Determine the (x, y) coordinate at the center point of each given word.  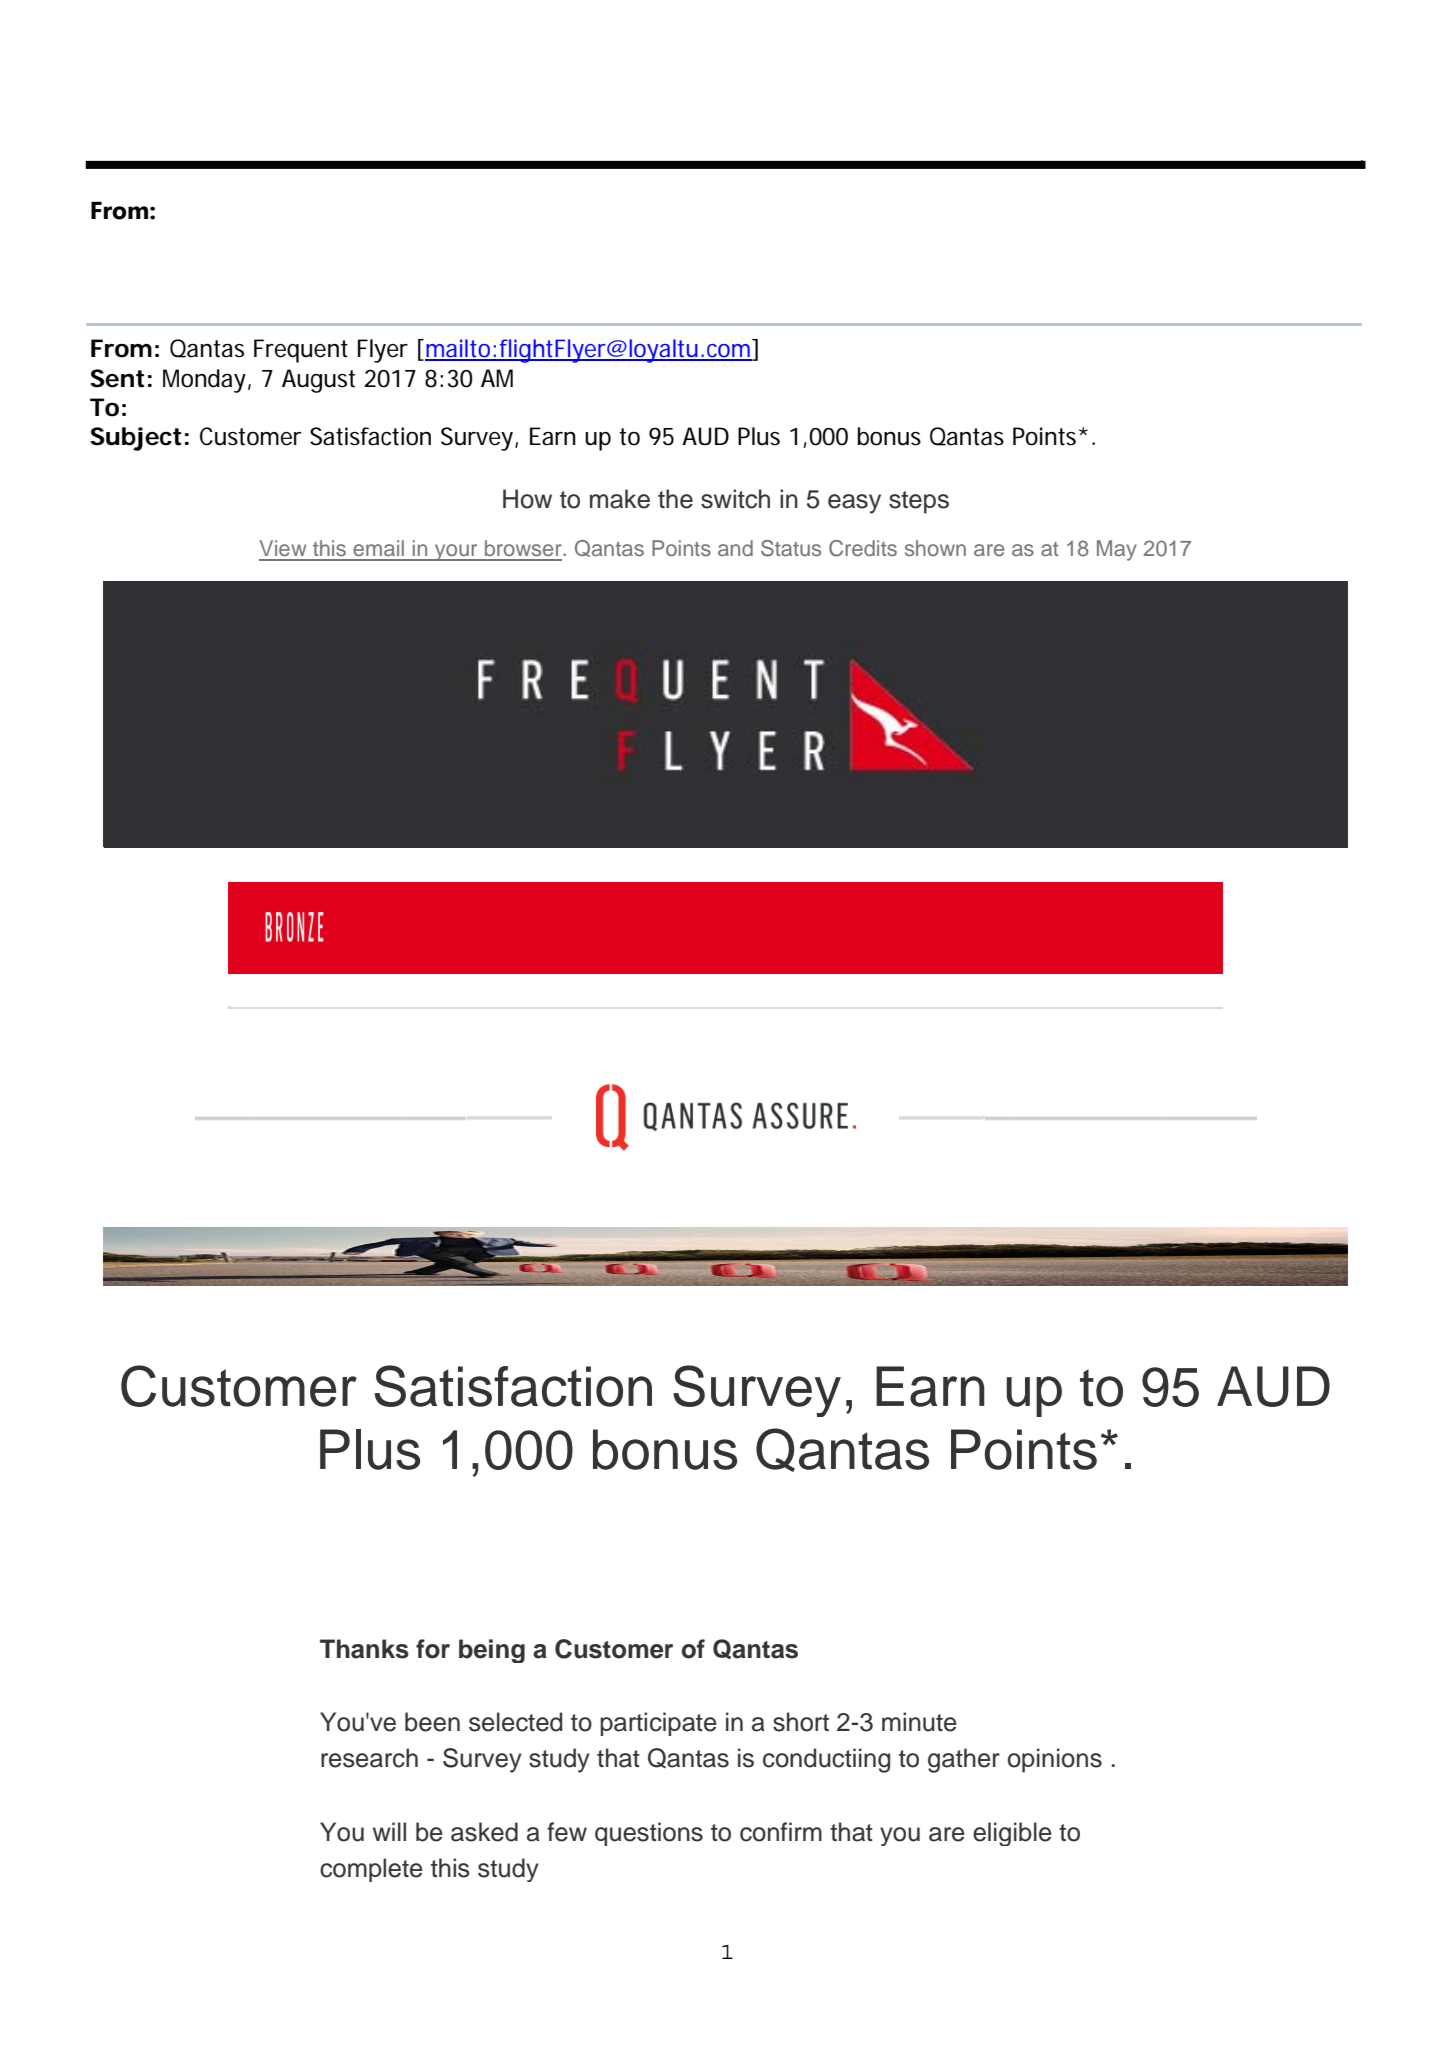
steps (919, 502)
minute (919, 1722)
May (1117, 550)
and (735, 548)
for (433, 1649)
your (456, 552)
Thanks (364, 1649)
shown (935, 548)
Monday (204, 381)
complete (371, 1870)
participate (658, 1724)
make (620, 499)
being (492, 1651)
